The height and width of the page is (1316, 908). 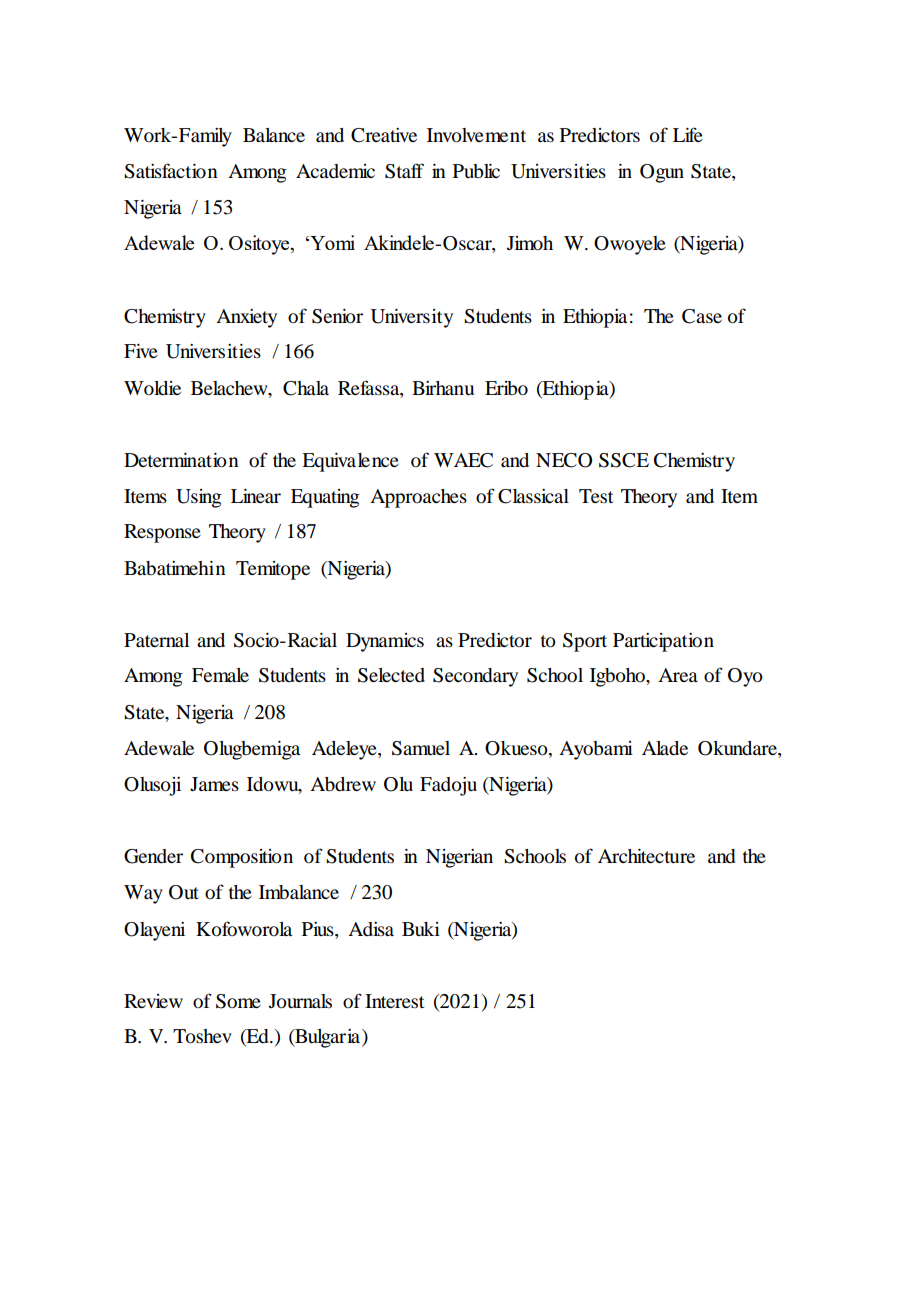 I want to click on Selected, so click(x=391, y=675).
